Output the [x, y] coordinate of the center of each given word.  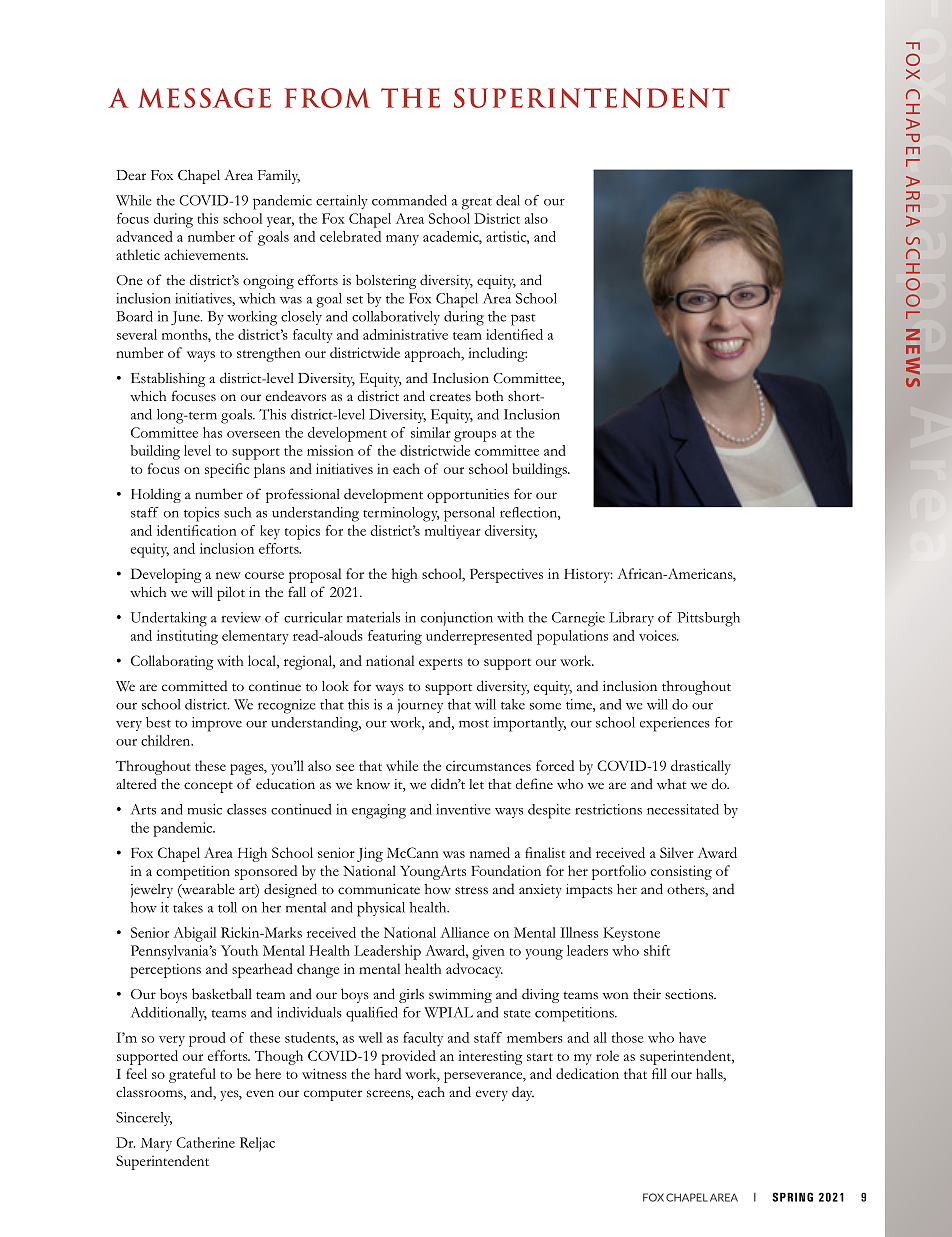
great [477, 204]
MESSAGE [204, 98]
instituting [187, 637]
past [523, 320]
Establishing [168, 379]
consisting [681, 872]
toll [227, 907]
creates [450, 397]
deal [508, 200]
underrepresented [479, 637]
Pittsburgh [708, 619]
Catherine [205, 1142]
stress [471, 890]
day [523, 1093]
